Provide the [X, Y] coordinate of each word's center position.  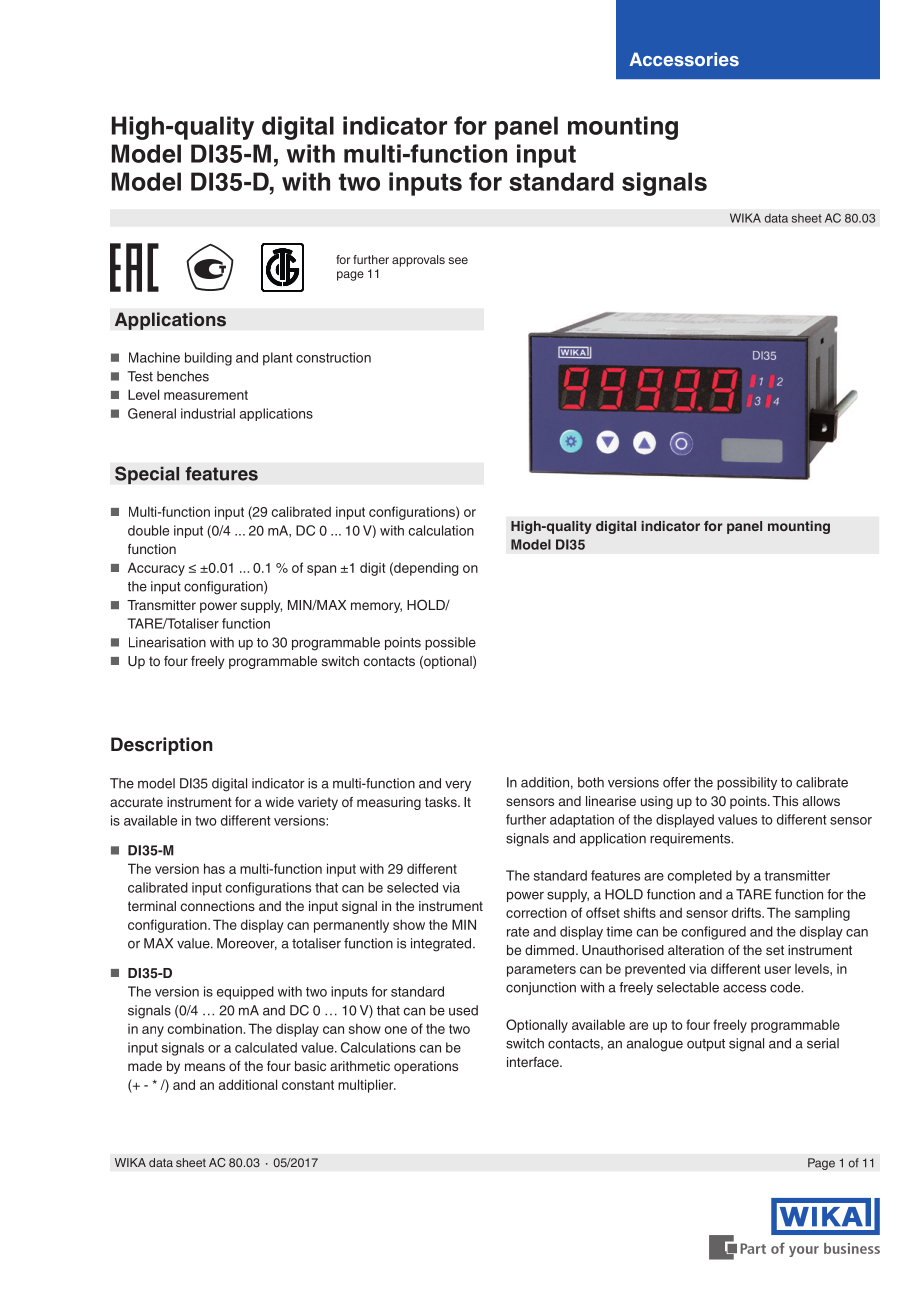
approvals [418, 261]
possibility [747, 783]
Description [162, 746]
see [458, 260]
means [205, 1067]
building [208, 359]
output [706, 1045]
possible [450, 643]
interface [534, 1062]
